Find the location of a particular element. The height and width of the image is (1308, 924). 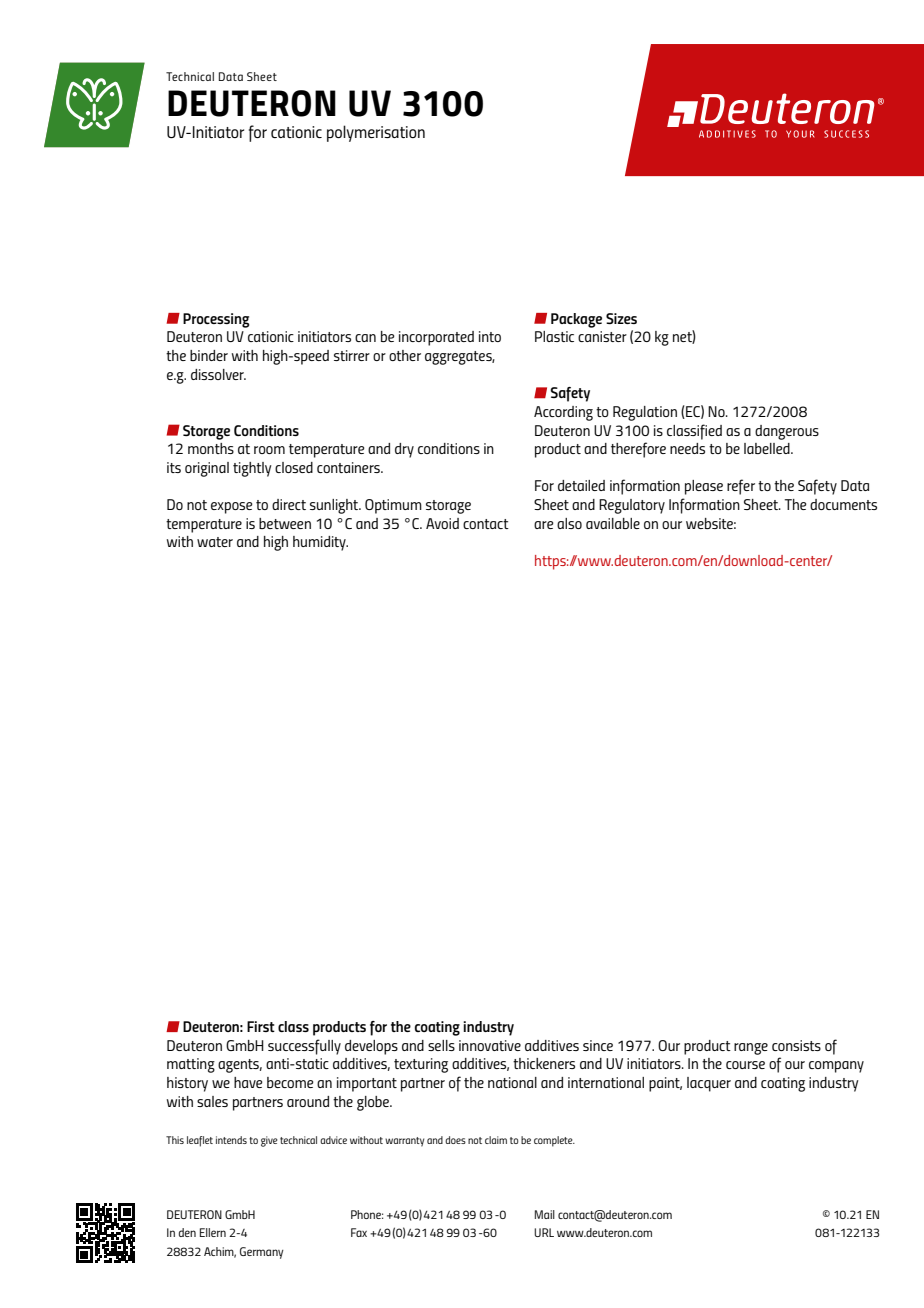

course is located at coordinates (745, 1065).
